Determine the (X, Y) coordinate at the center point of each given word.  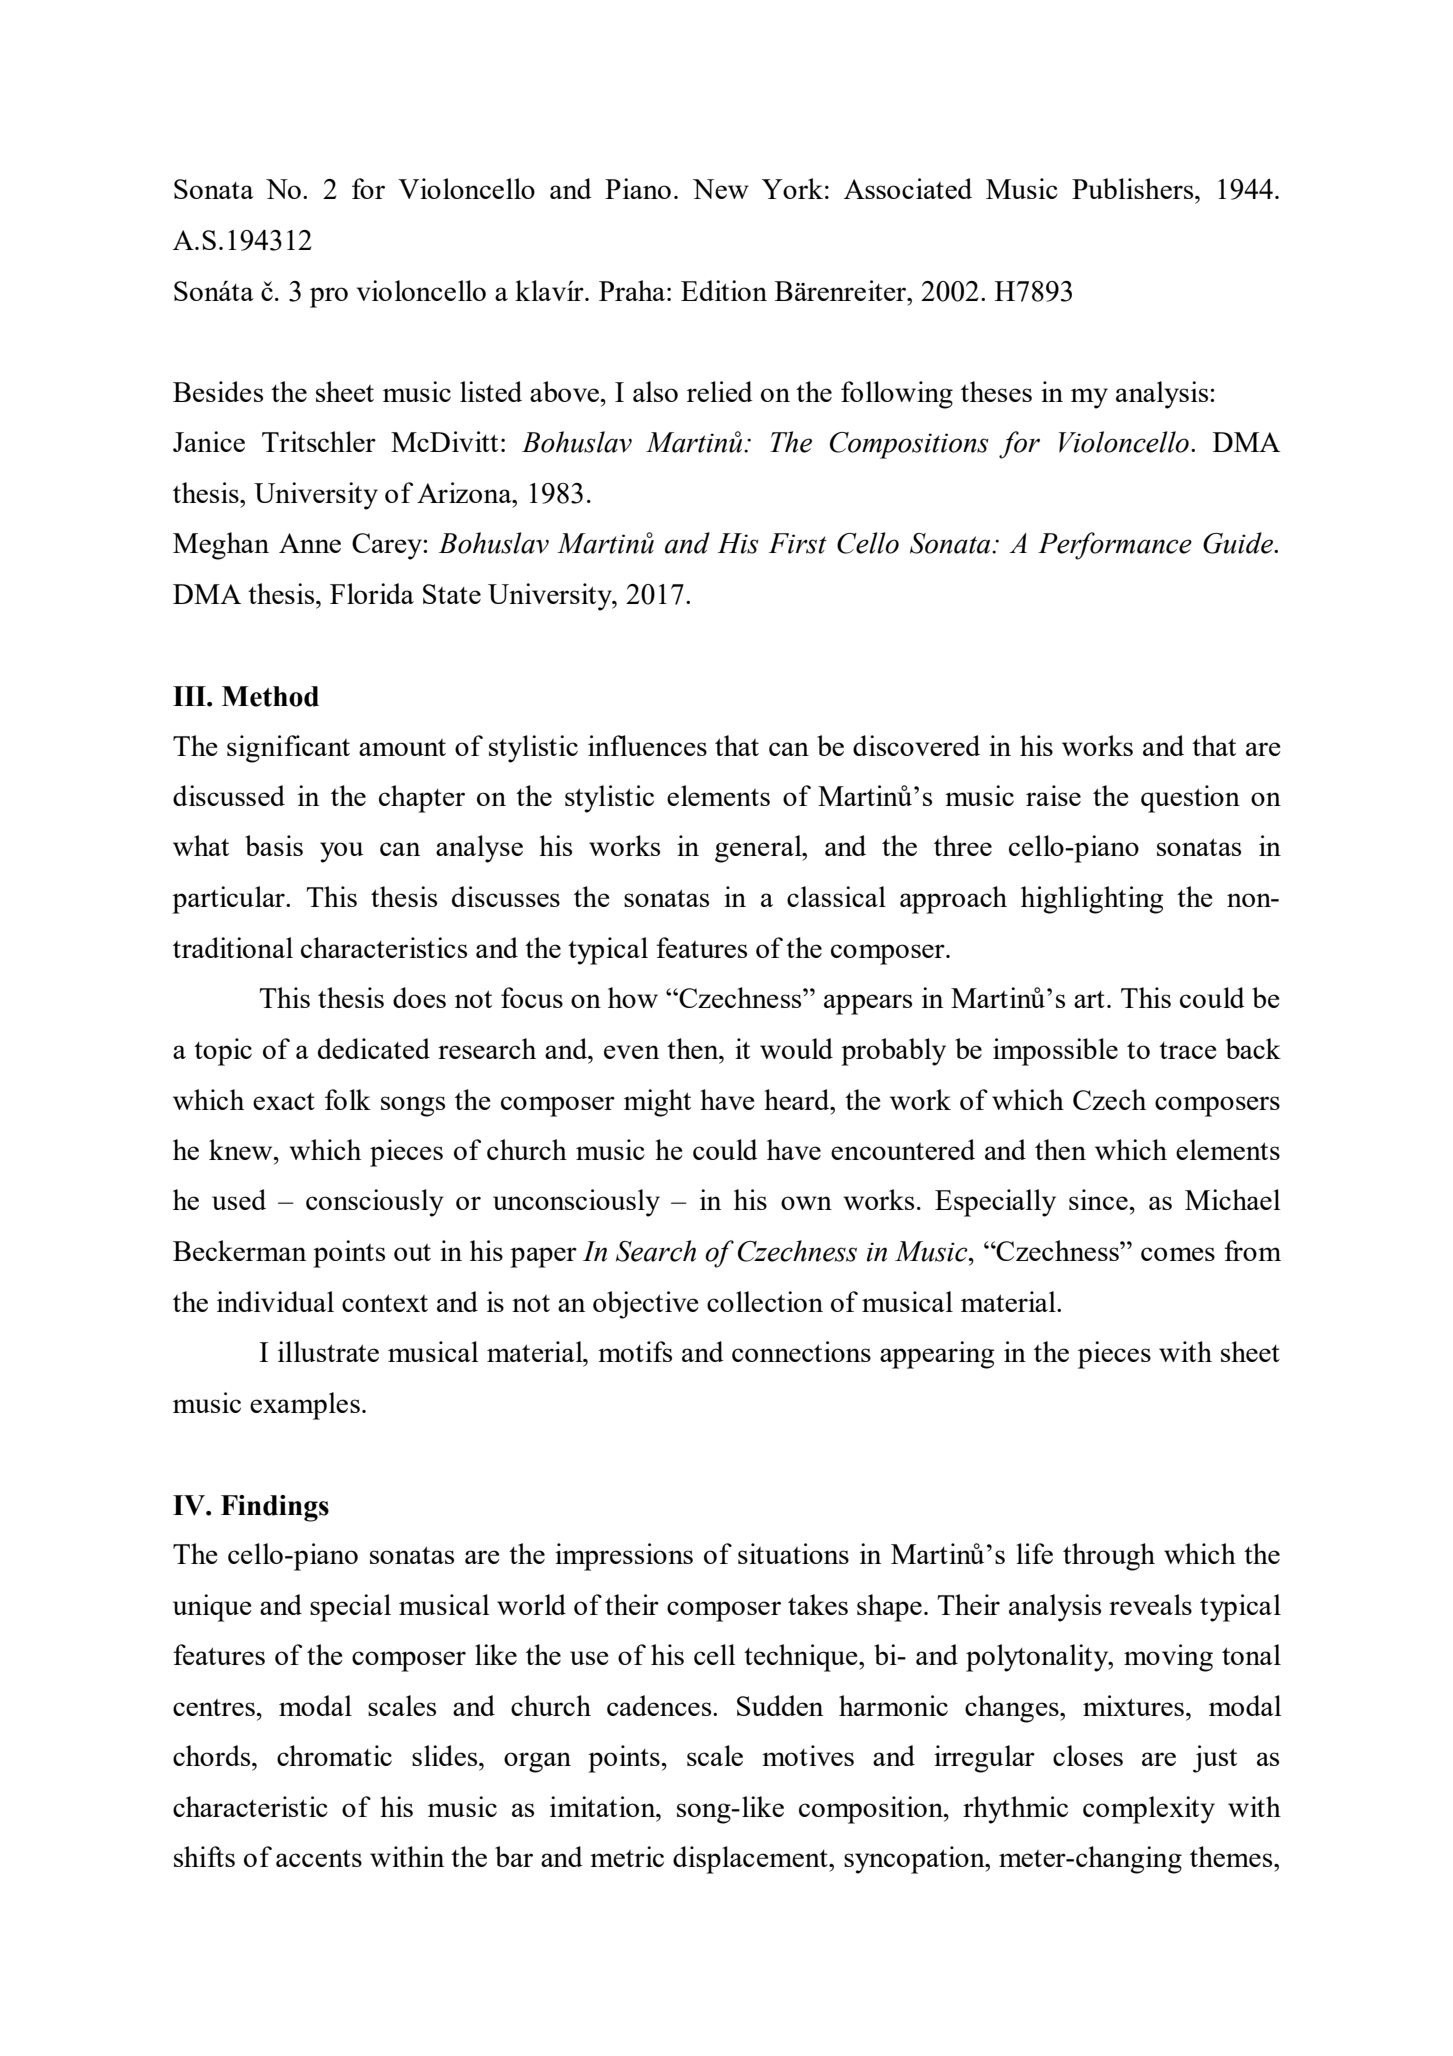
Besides (218, 391)
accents (319, 1858)
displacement (751, 1860)
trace (1187, 1050)
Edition (724, 290)
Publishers (1134, 188)
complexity (1149, 1810)
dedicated (374, 1048)
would (796, 1048)
